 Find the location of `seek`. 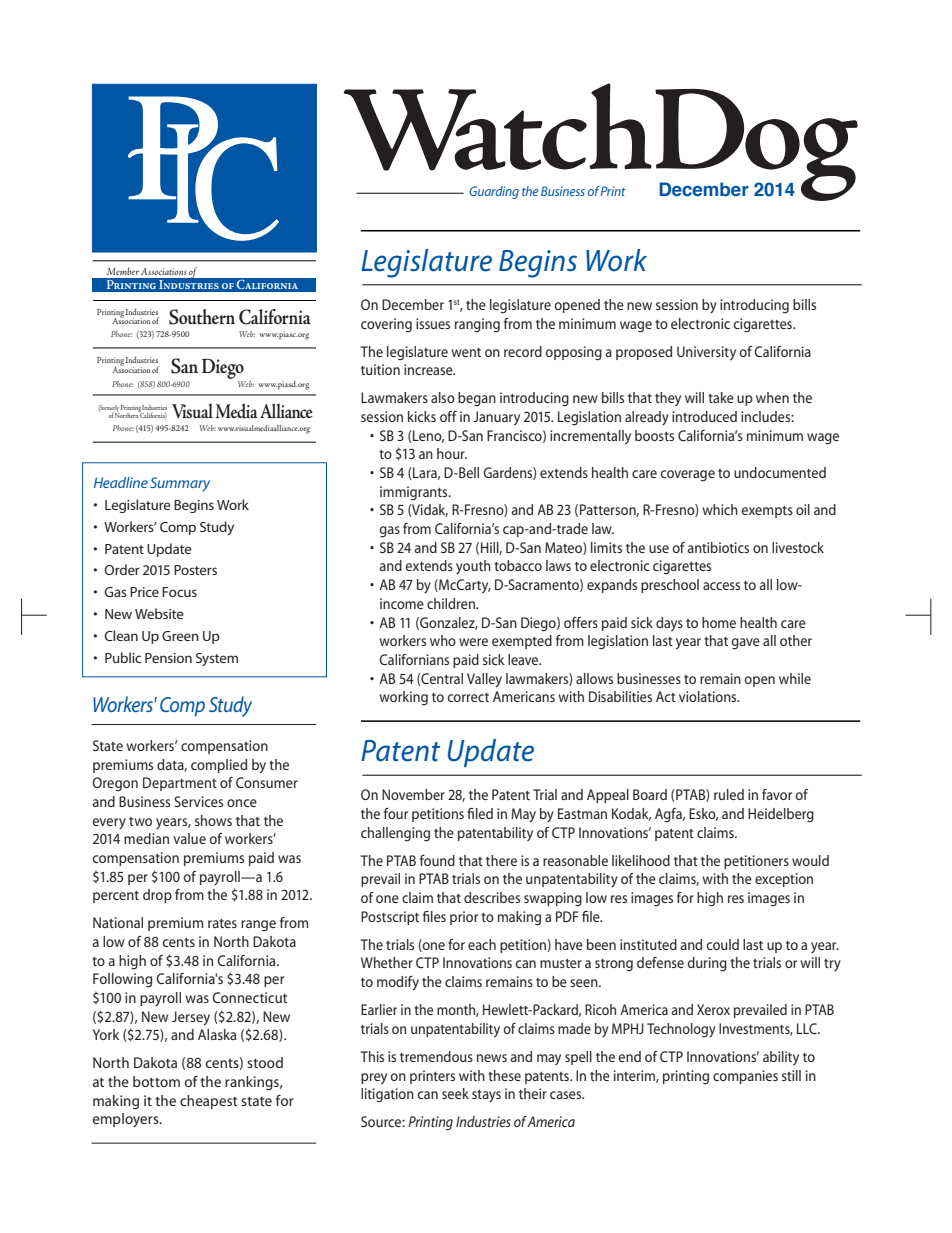

seek is located at coordinates (455, 1093).
